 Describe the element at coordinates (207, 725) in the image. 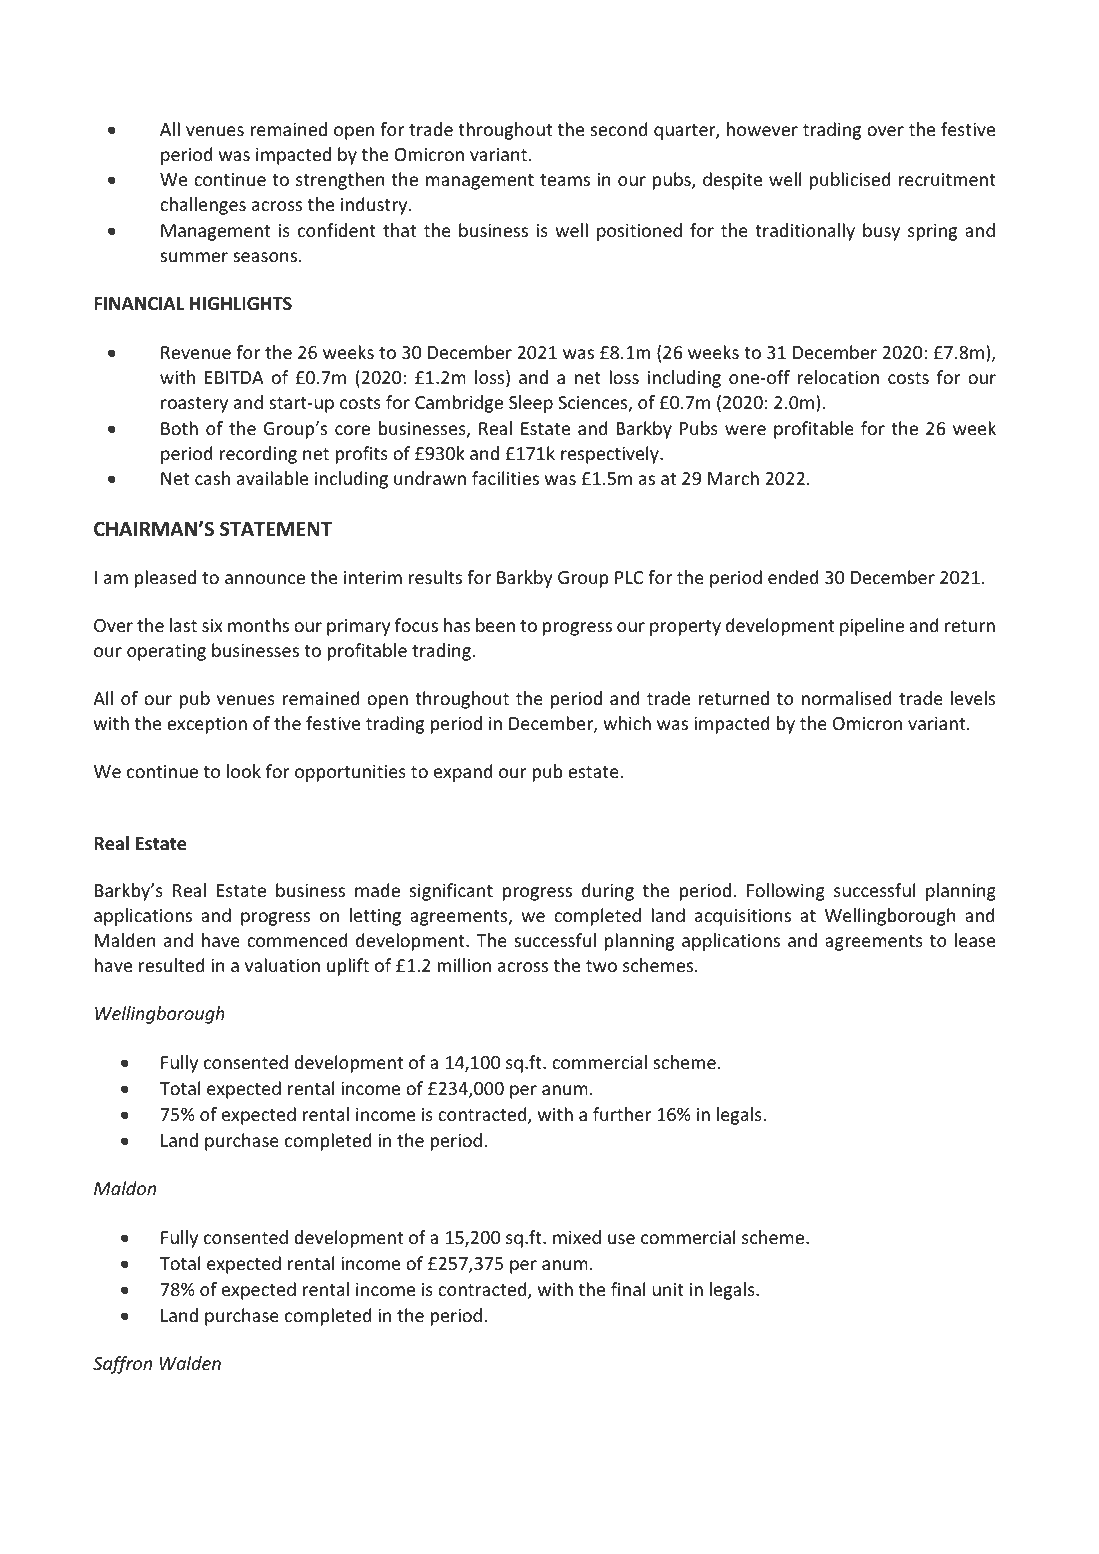

I see `exception` at that location.
